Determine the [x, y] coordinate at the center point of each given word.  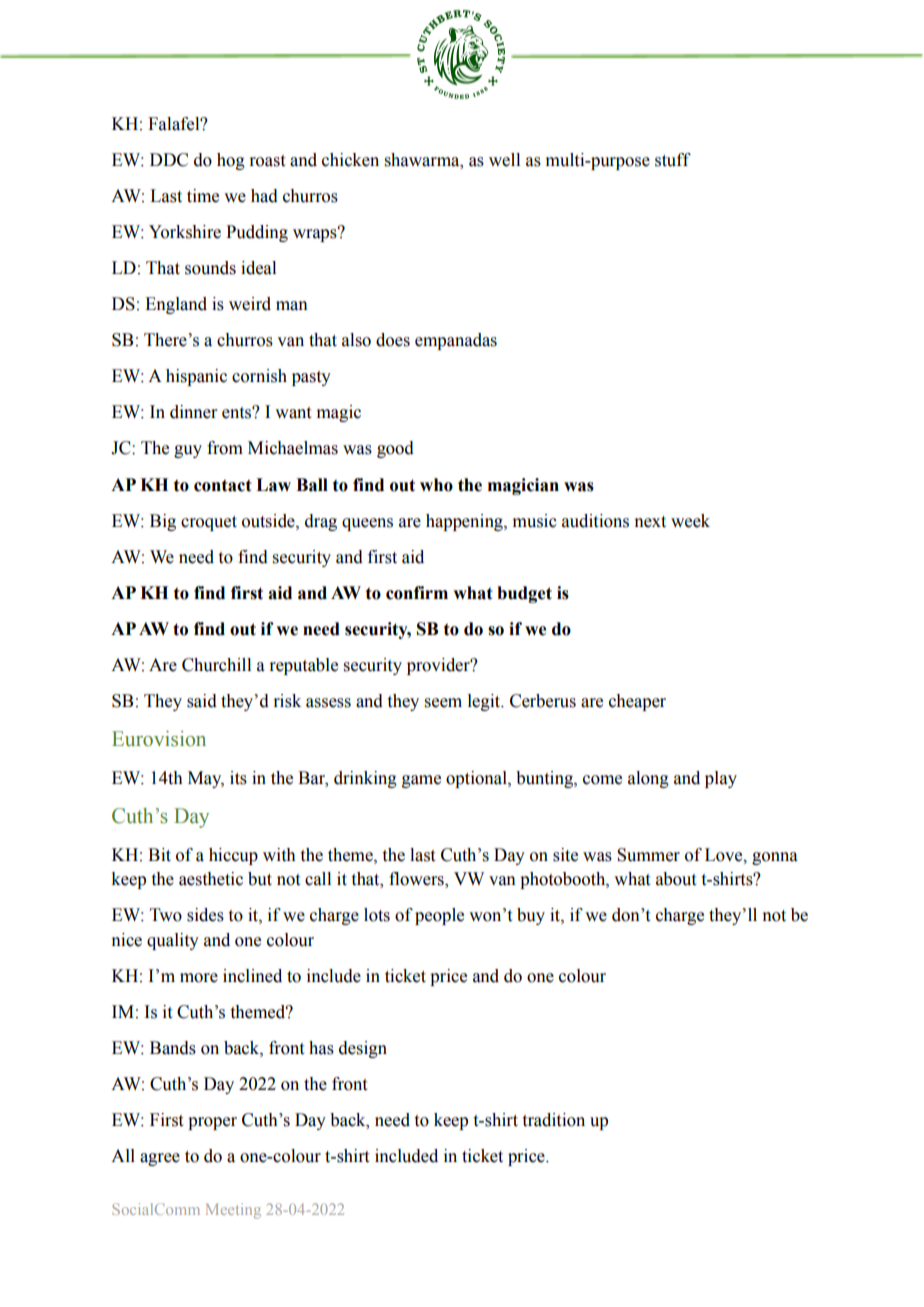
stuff [673, 160]
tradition [554, 1120]
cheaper [637, 702]
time [203, 196]
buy [531, 916]
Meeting [233, 1211]
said [202, 701]
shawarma [423, 160]
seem [443, 703]
